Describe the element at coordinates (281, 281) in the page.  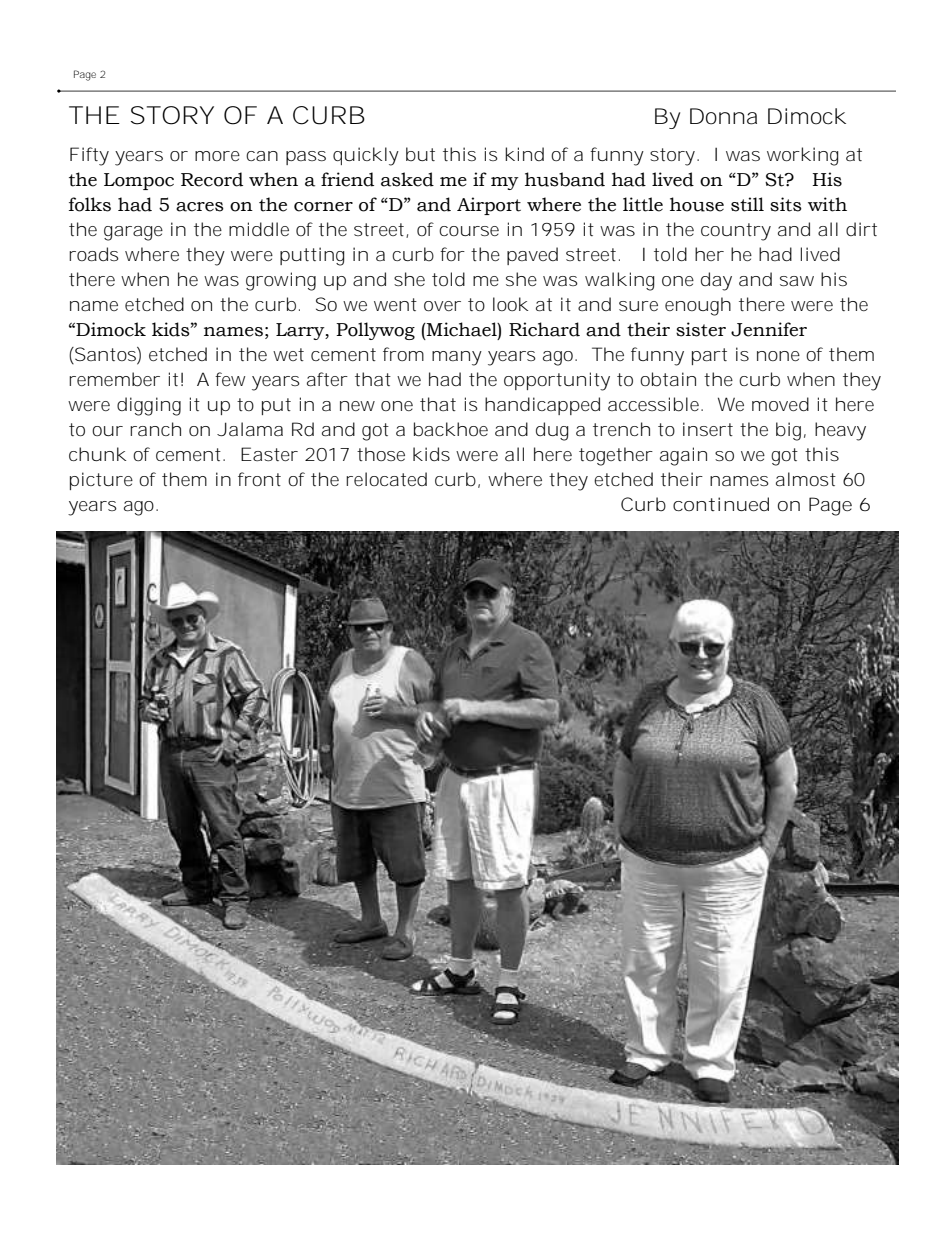
I see `growing` at that location.
